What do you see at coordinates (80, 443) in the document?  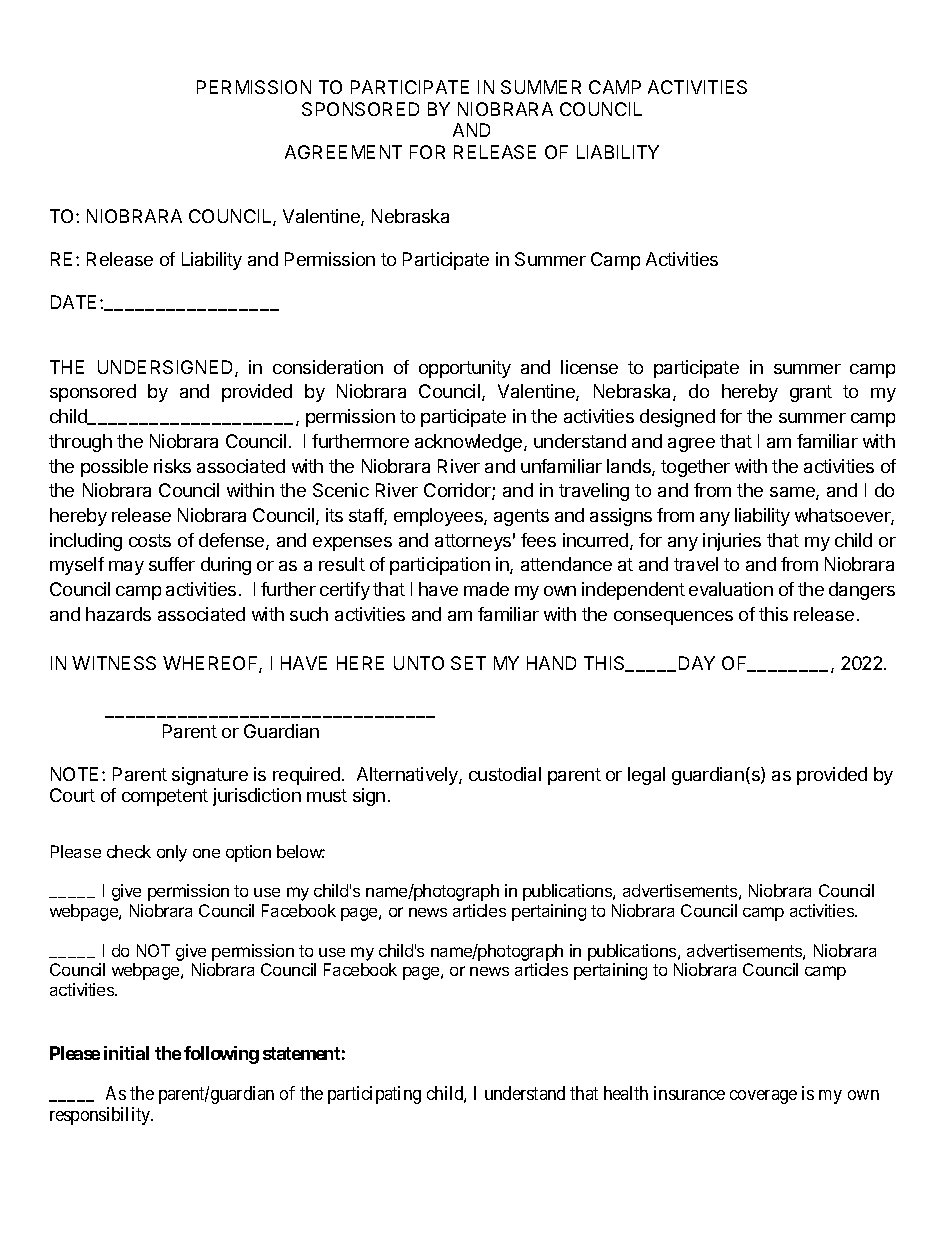 I see `through` at bounding box center [80, 443].
